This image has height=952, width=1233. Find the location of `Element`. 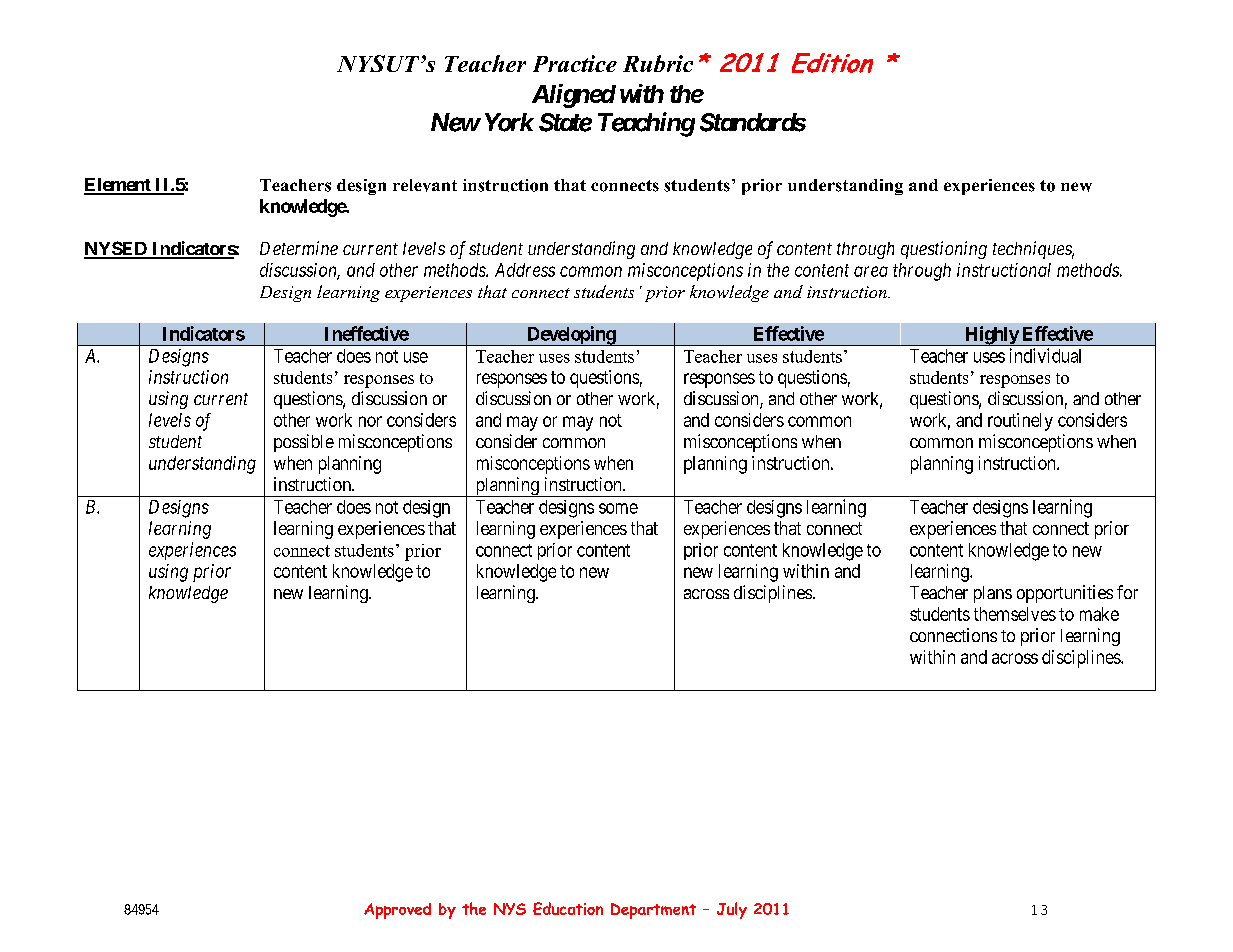

Element is located at coordinates (118, 186).
